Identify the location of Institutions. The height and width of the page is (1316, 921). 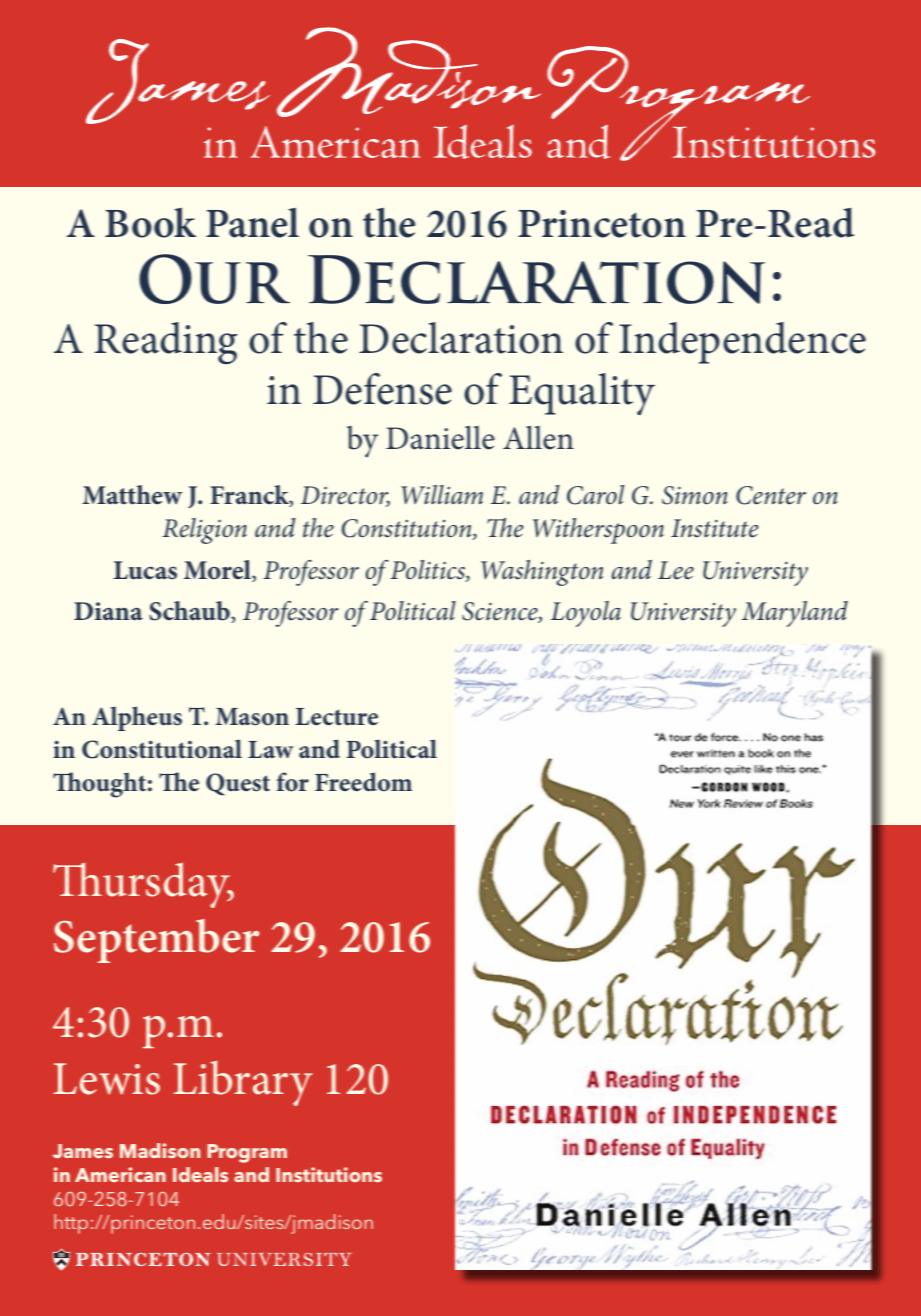
(329, 1174).
